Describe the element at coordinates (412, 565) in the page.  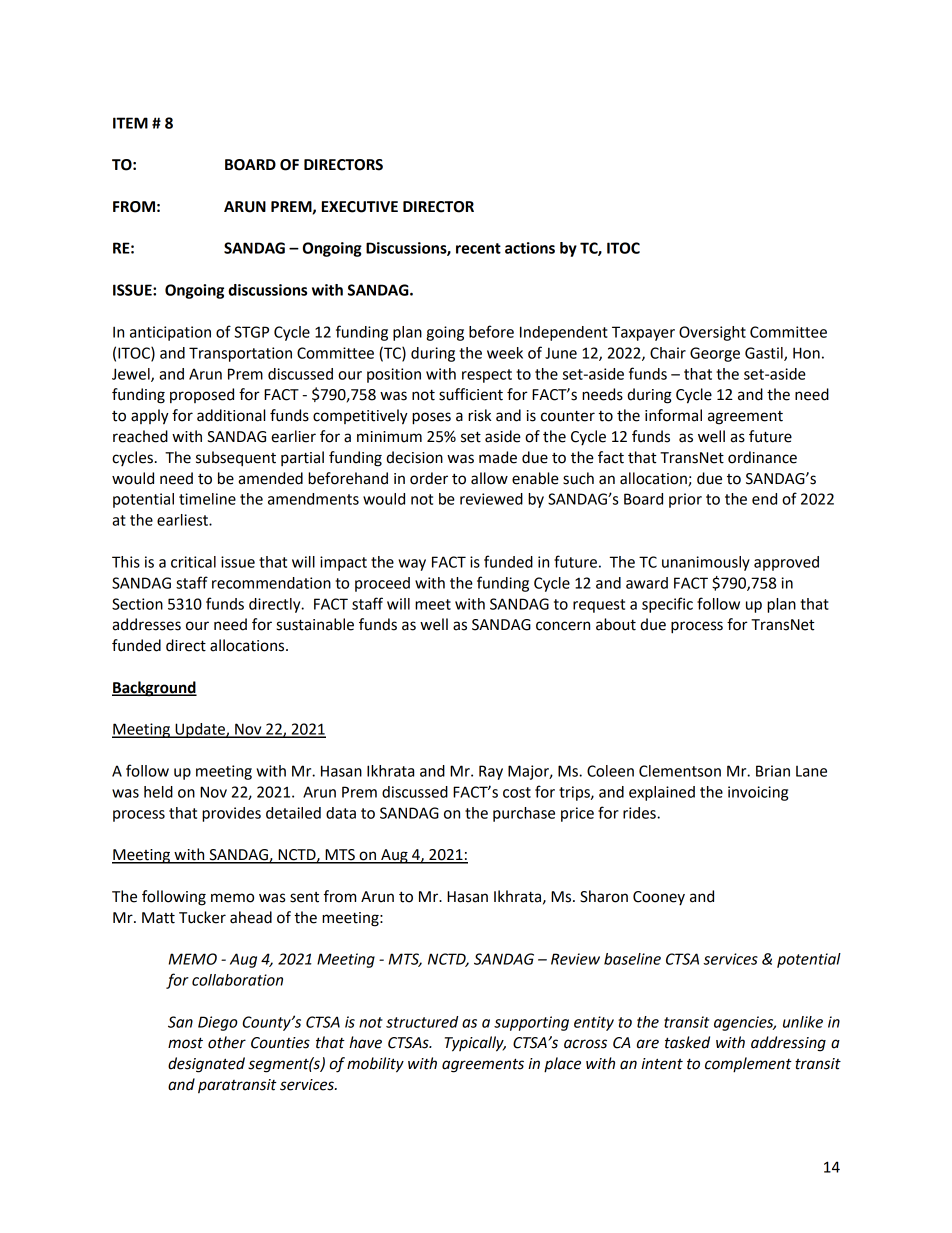
I see `way` at that location.
